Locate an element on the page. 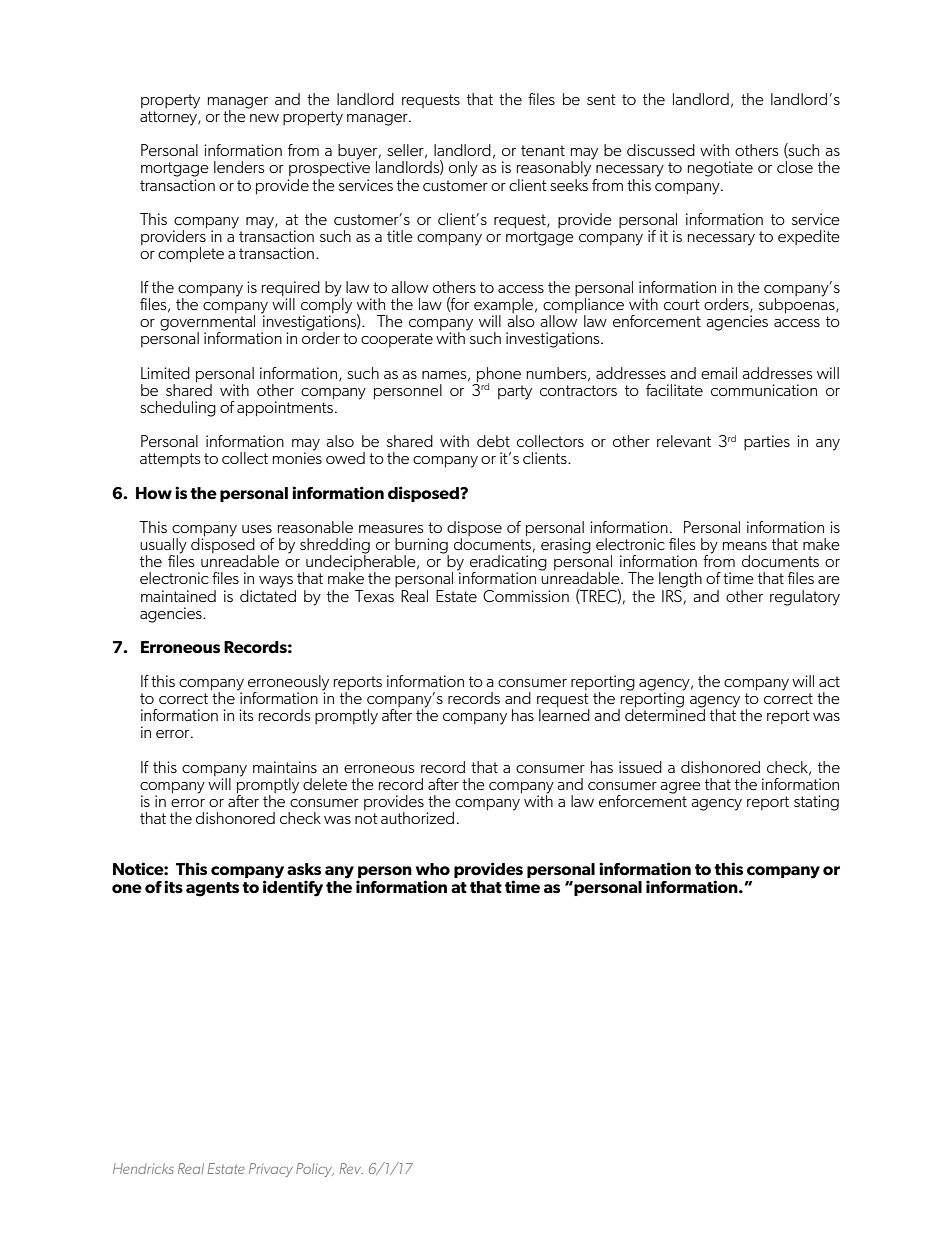 This page has height=1233, width=952. only is located at coordinates (463, 169).
